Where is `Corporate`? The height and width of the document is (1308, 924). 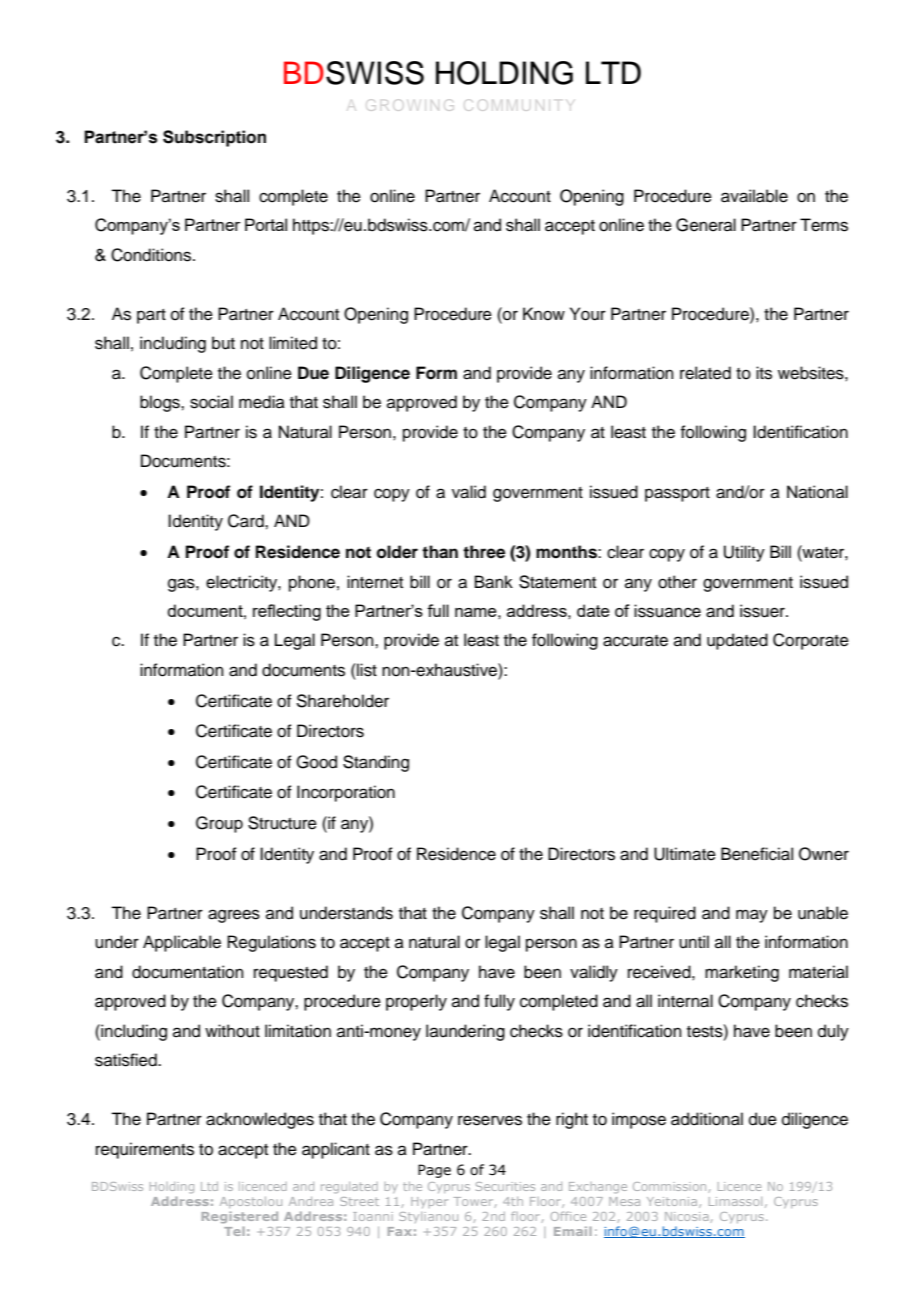
Corporate is located at coordinates (811, 641).
